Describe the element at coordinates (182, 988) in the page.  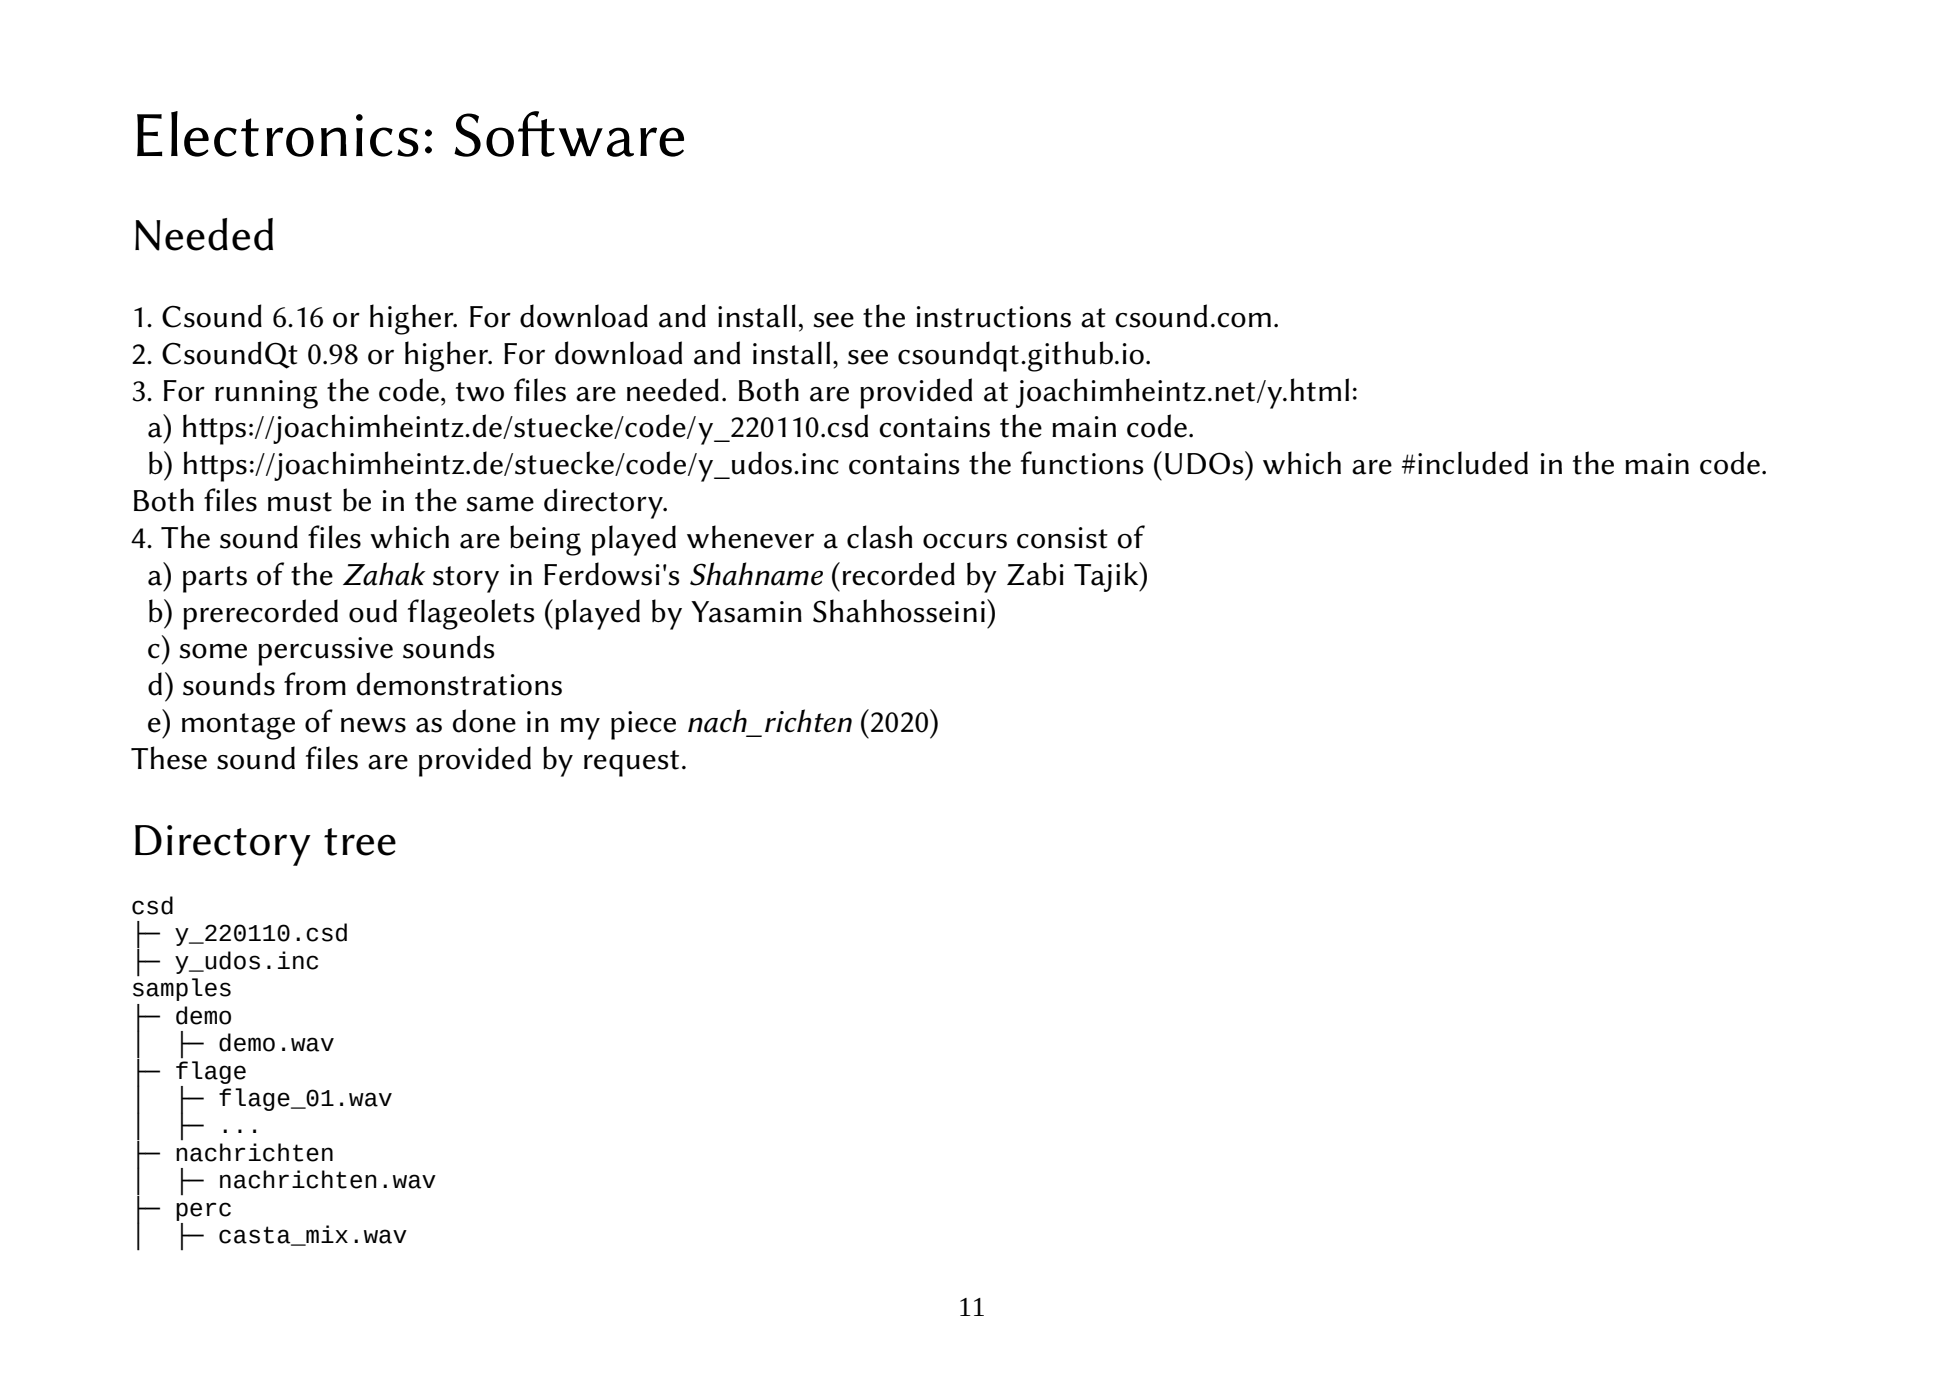
I see `samples` at that location.
